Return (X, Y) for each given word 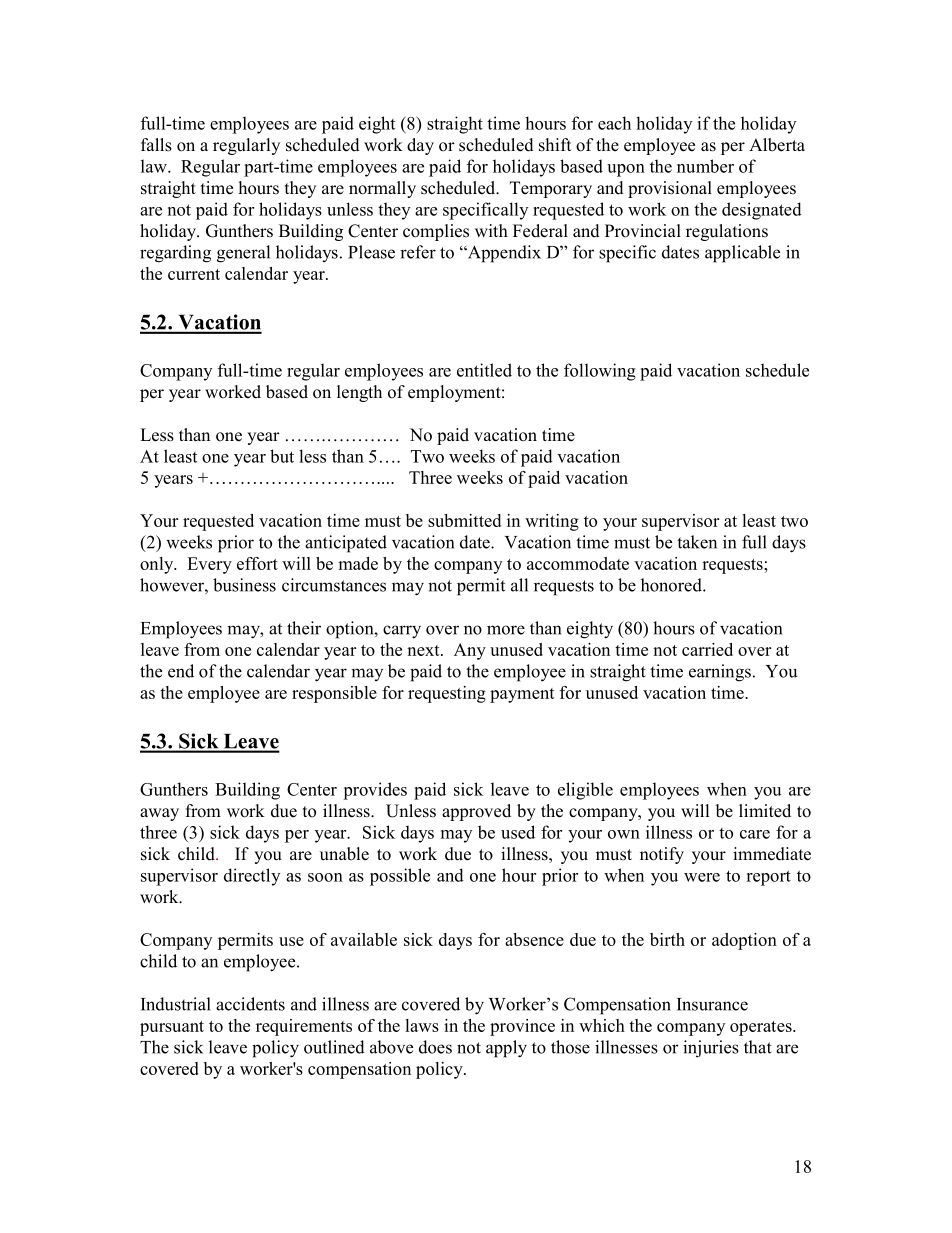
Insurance (712, 1004)
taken (697, 542)
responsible (334, 694)
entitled (484, 370)
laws (422, 1025)
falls (156, 145)
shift (555, 145)
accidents (250, 1004)
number (705, 166)
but (282, 456)
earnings (720, 673)
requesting (447, 694)
